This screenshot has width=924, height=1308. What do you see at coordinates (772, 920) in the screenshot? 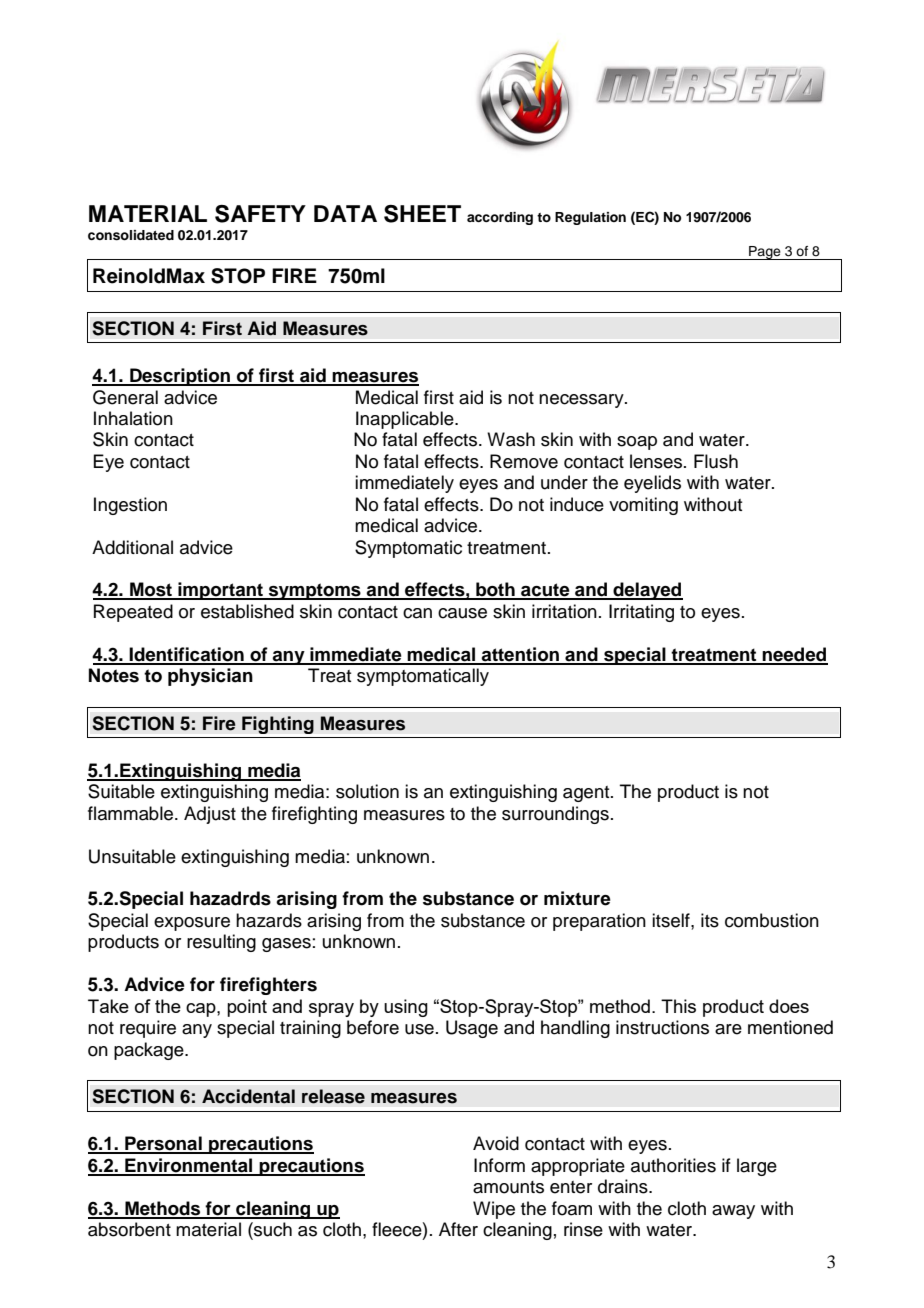
I see `combustion` at bounding box center [772, 920].
